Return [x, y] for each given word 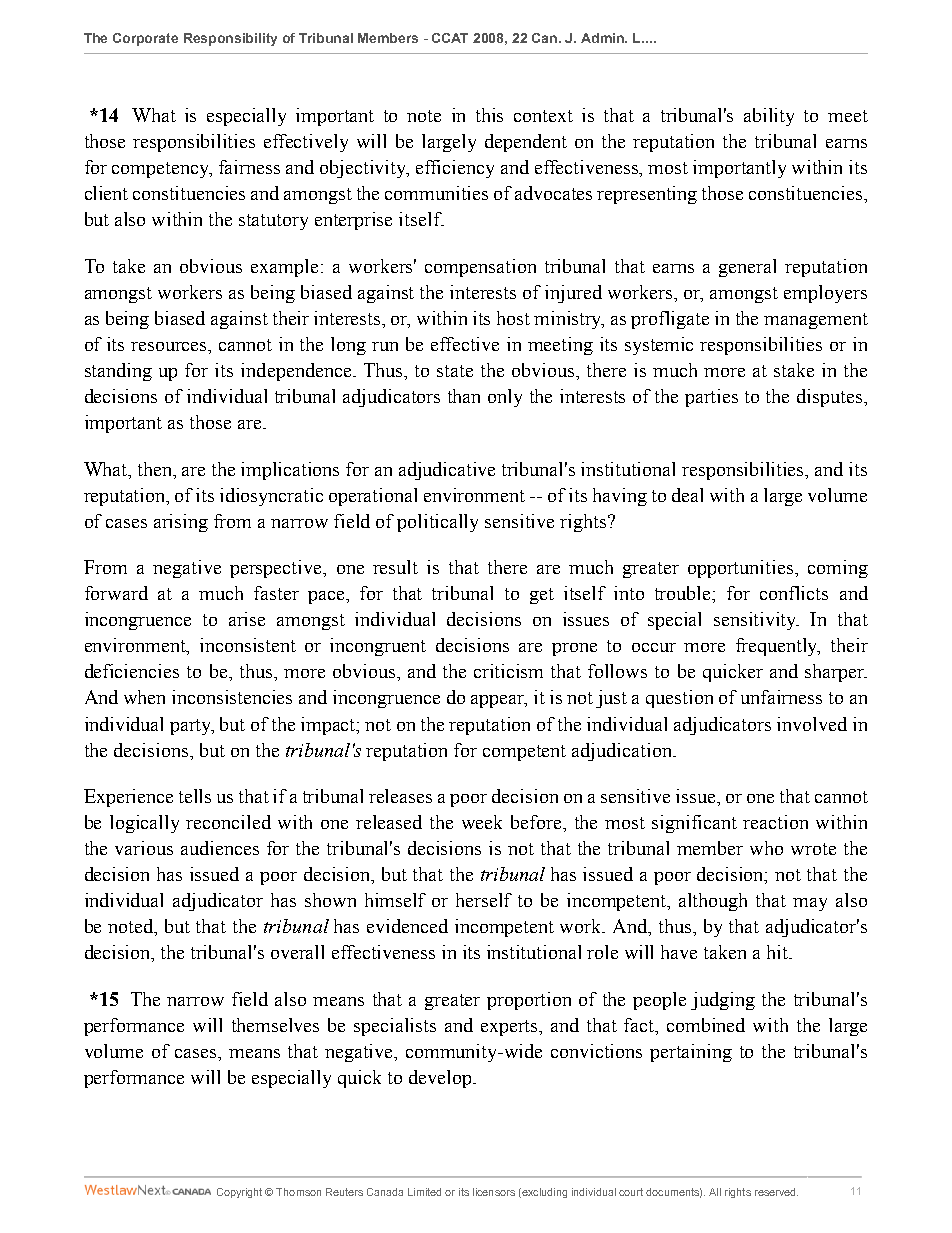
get [542, 596]
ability [769, 117]
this [489, 115]
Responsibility [230, 39]
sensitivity [756, 621]
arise [247, 619]
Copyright [239, 1193]
